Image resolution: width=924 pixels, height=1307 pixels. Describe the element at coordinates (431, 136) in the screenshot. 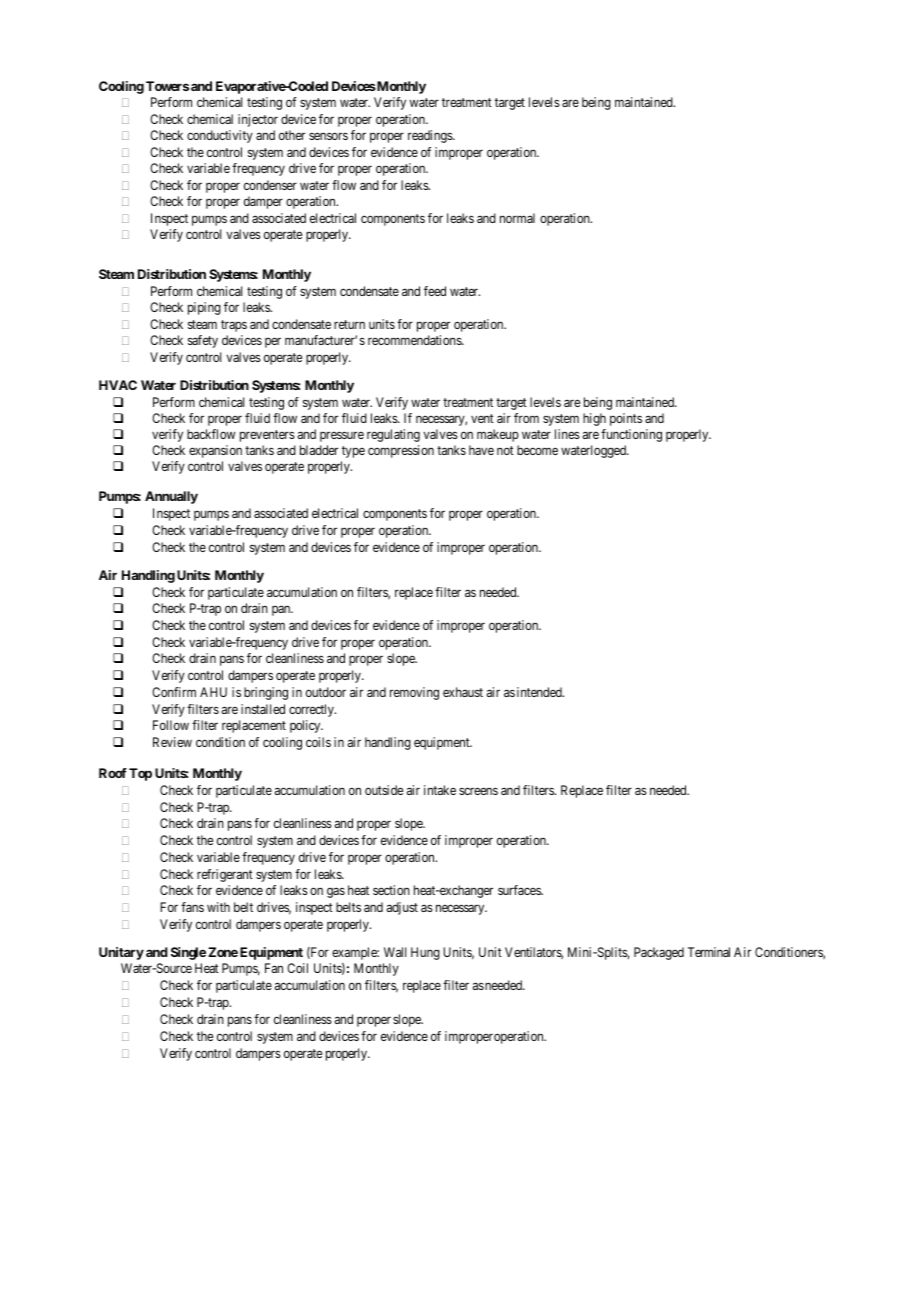

I see `readings` at that location.
